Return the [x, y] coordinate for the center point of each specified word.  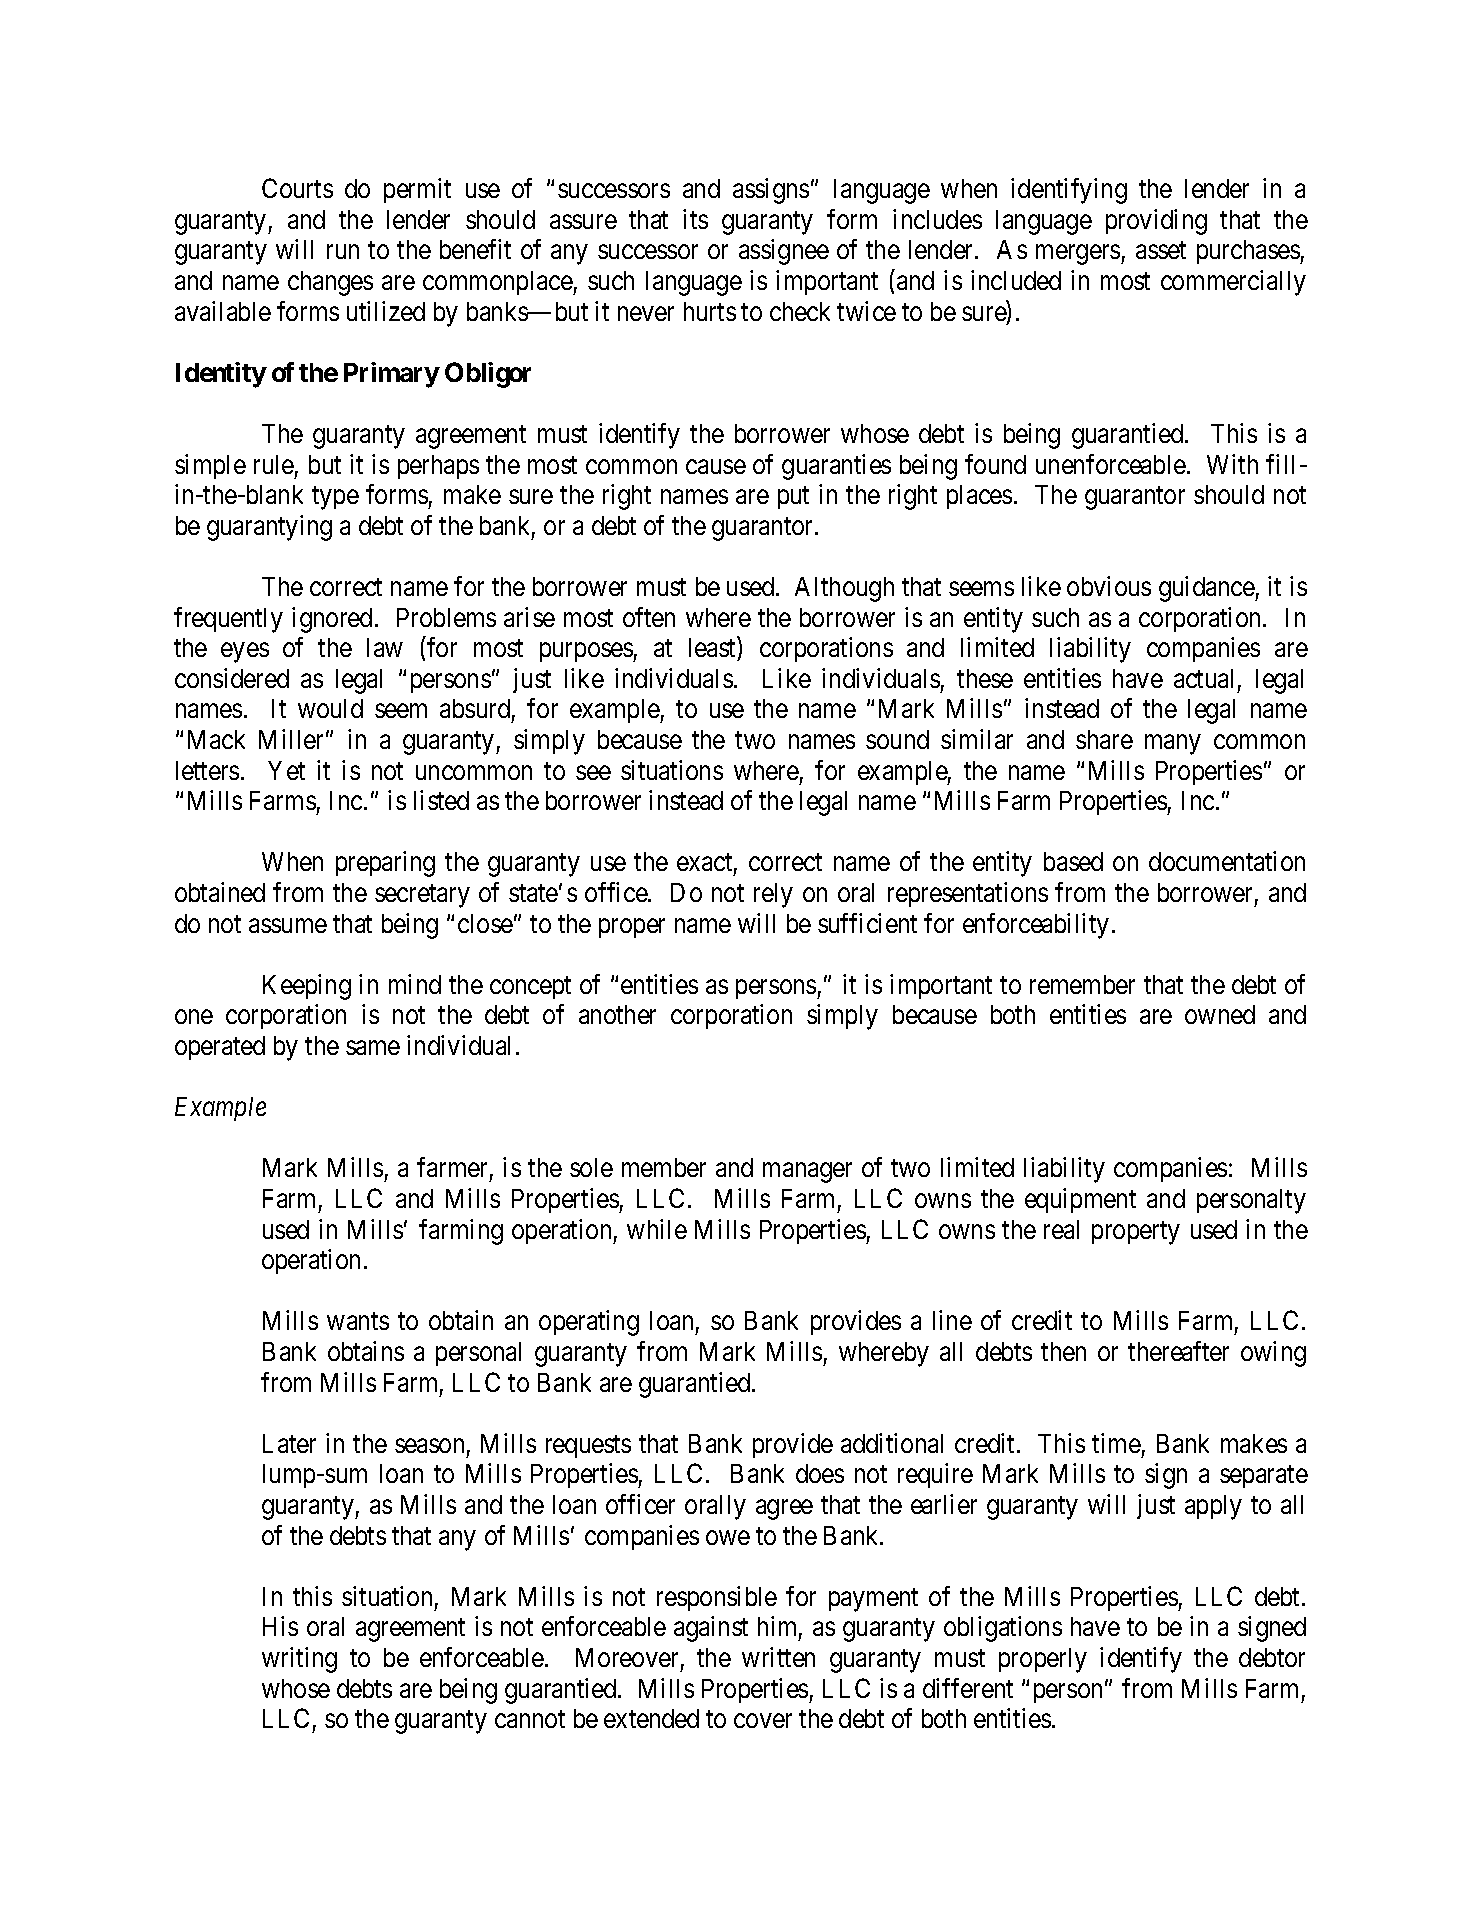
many [1172, 745]
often [649, 617]
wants [358, 1321]
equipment [1080, 1200]
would [330, 708]
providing [1156, 222]
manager [807, 1173]
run [343, 252]
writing [299, 1660]
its [695, 219]
